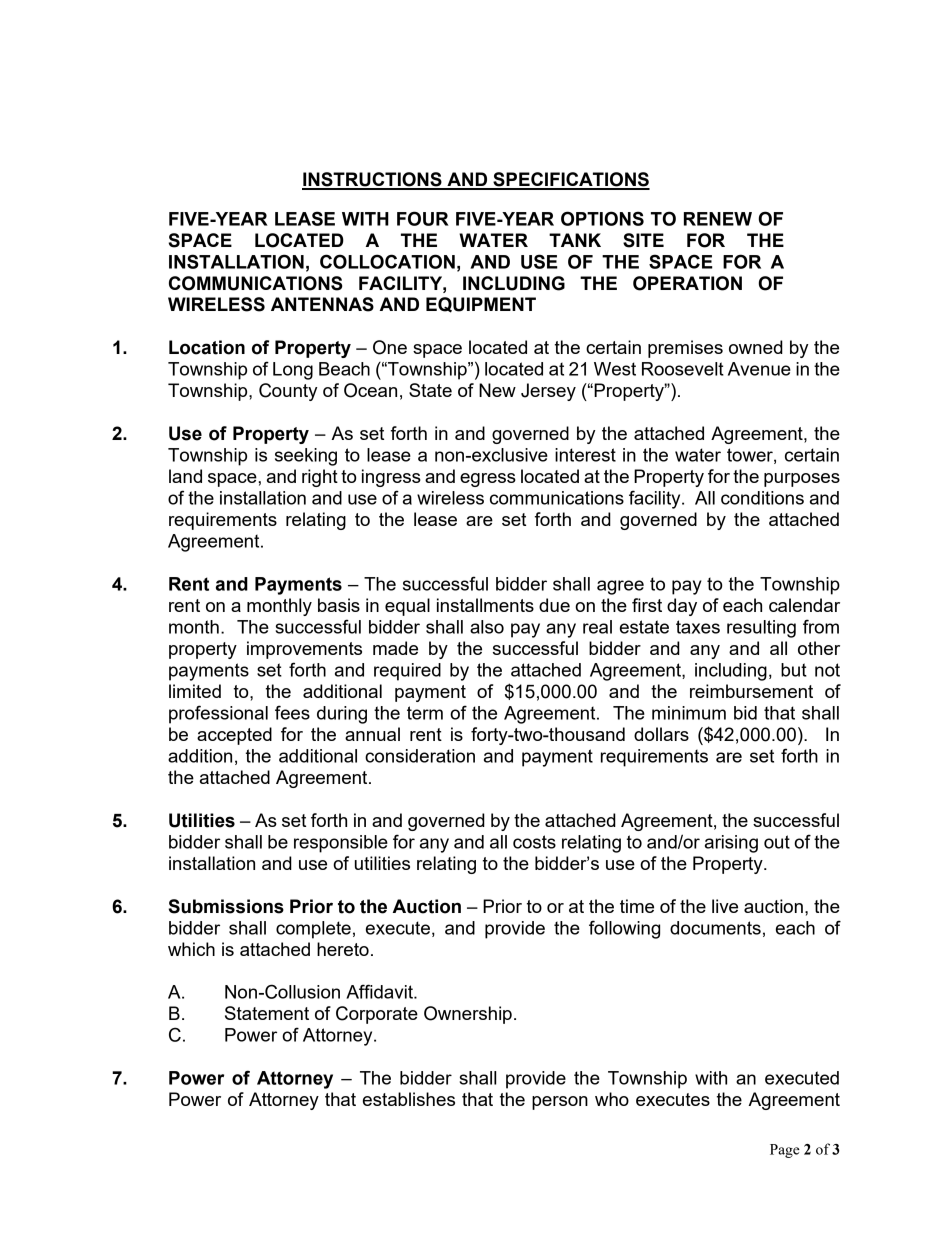 Image resolution: width=952 pixels, height=1233 pixels. Describe the element at coordinates (570, 180) in the screenshot. I see `SPECIFICATIONS` at that location.
